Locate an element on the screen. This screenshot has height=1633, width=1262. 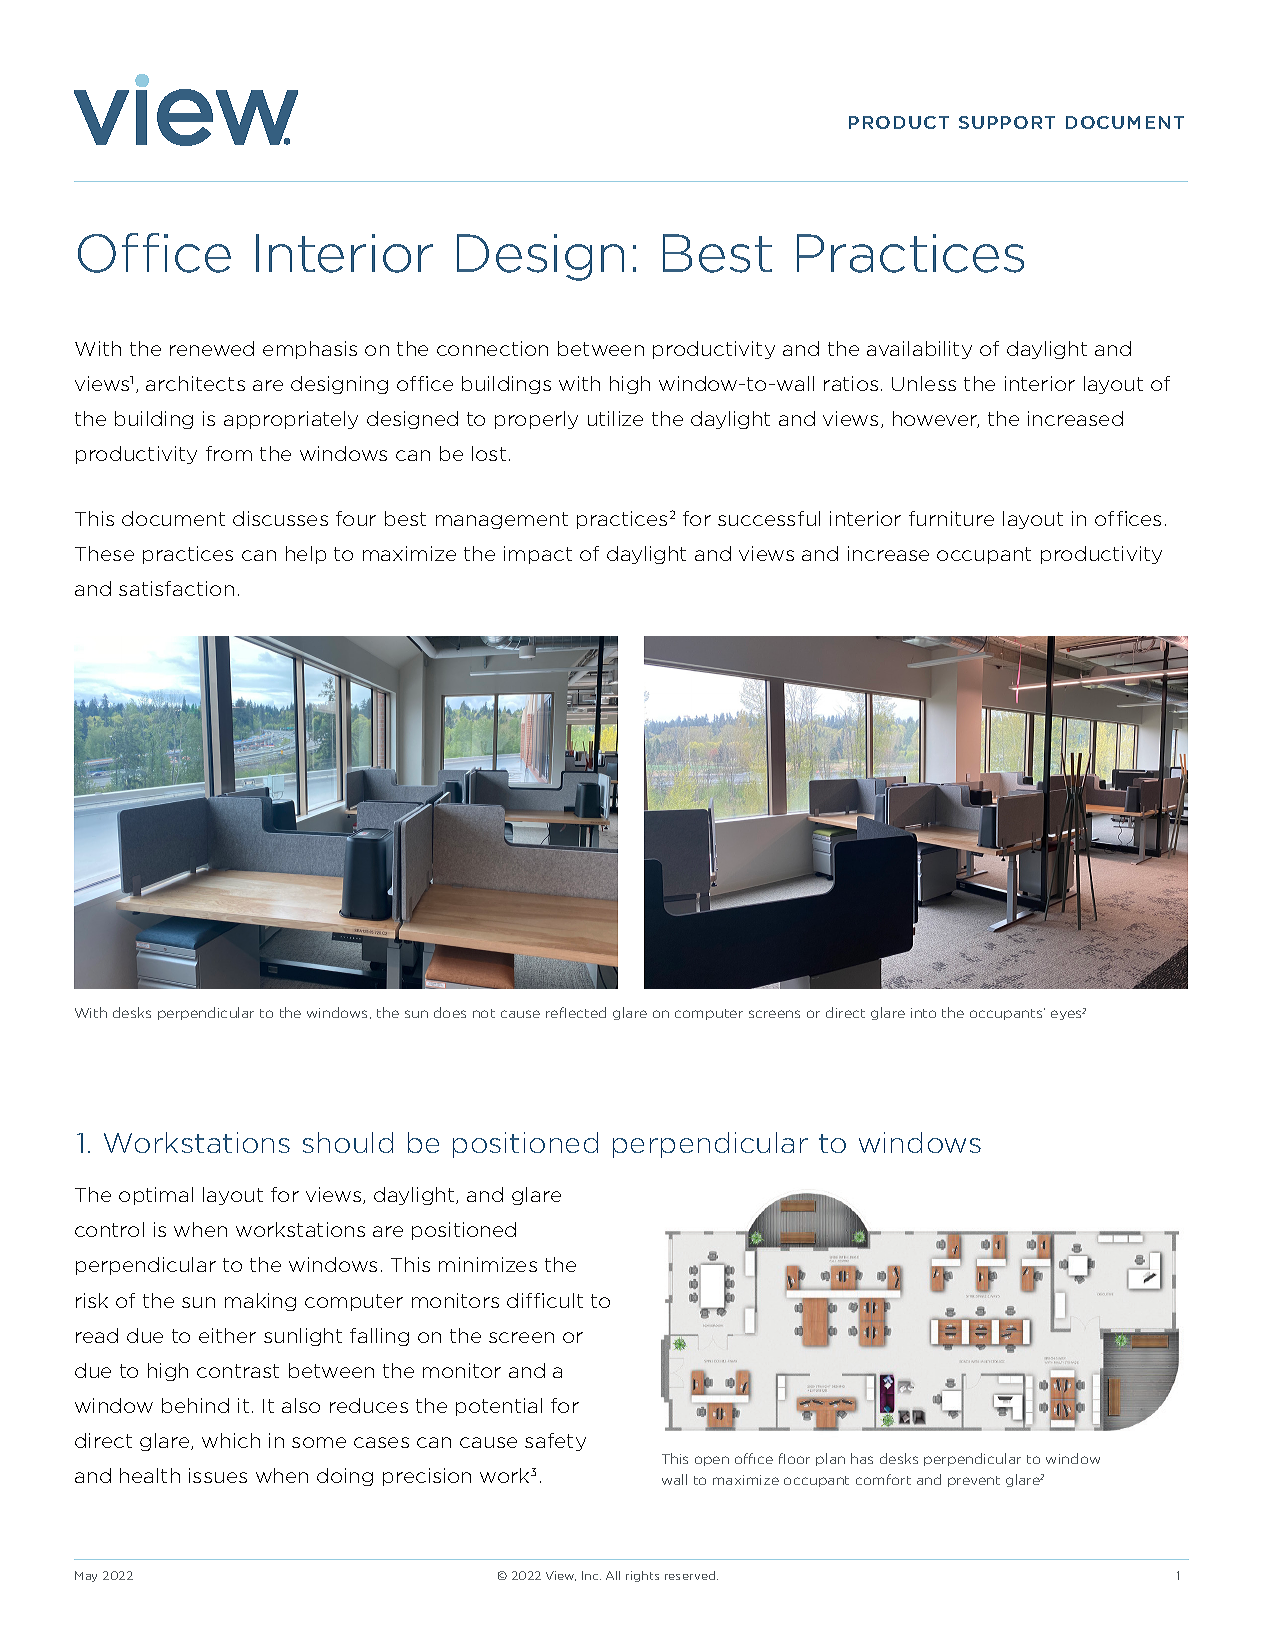
rights is located at coordinates (642, 1576).
